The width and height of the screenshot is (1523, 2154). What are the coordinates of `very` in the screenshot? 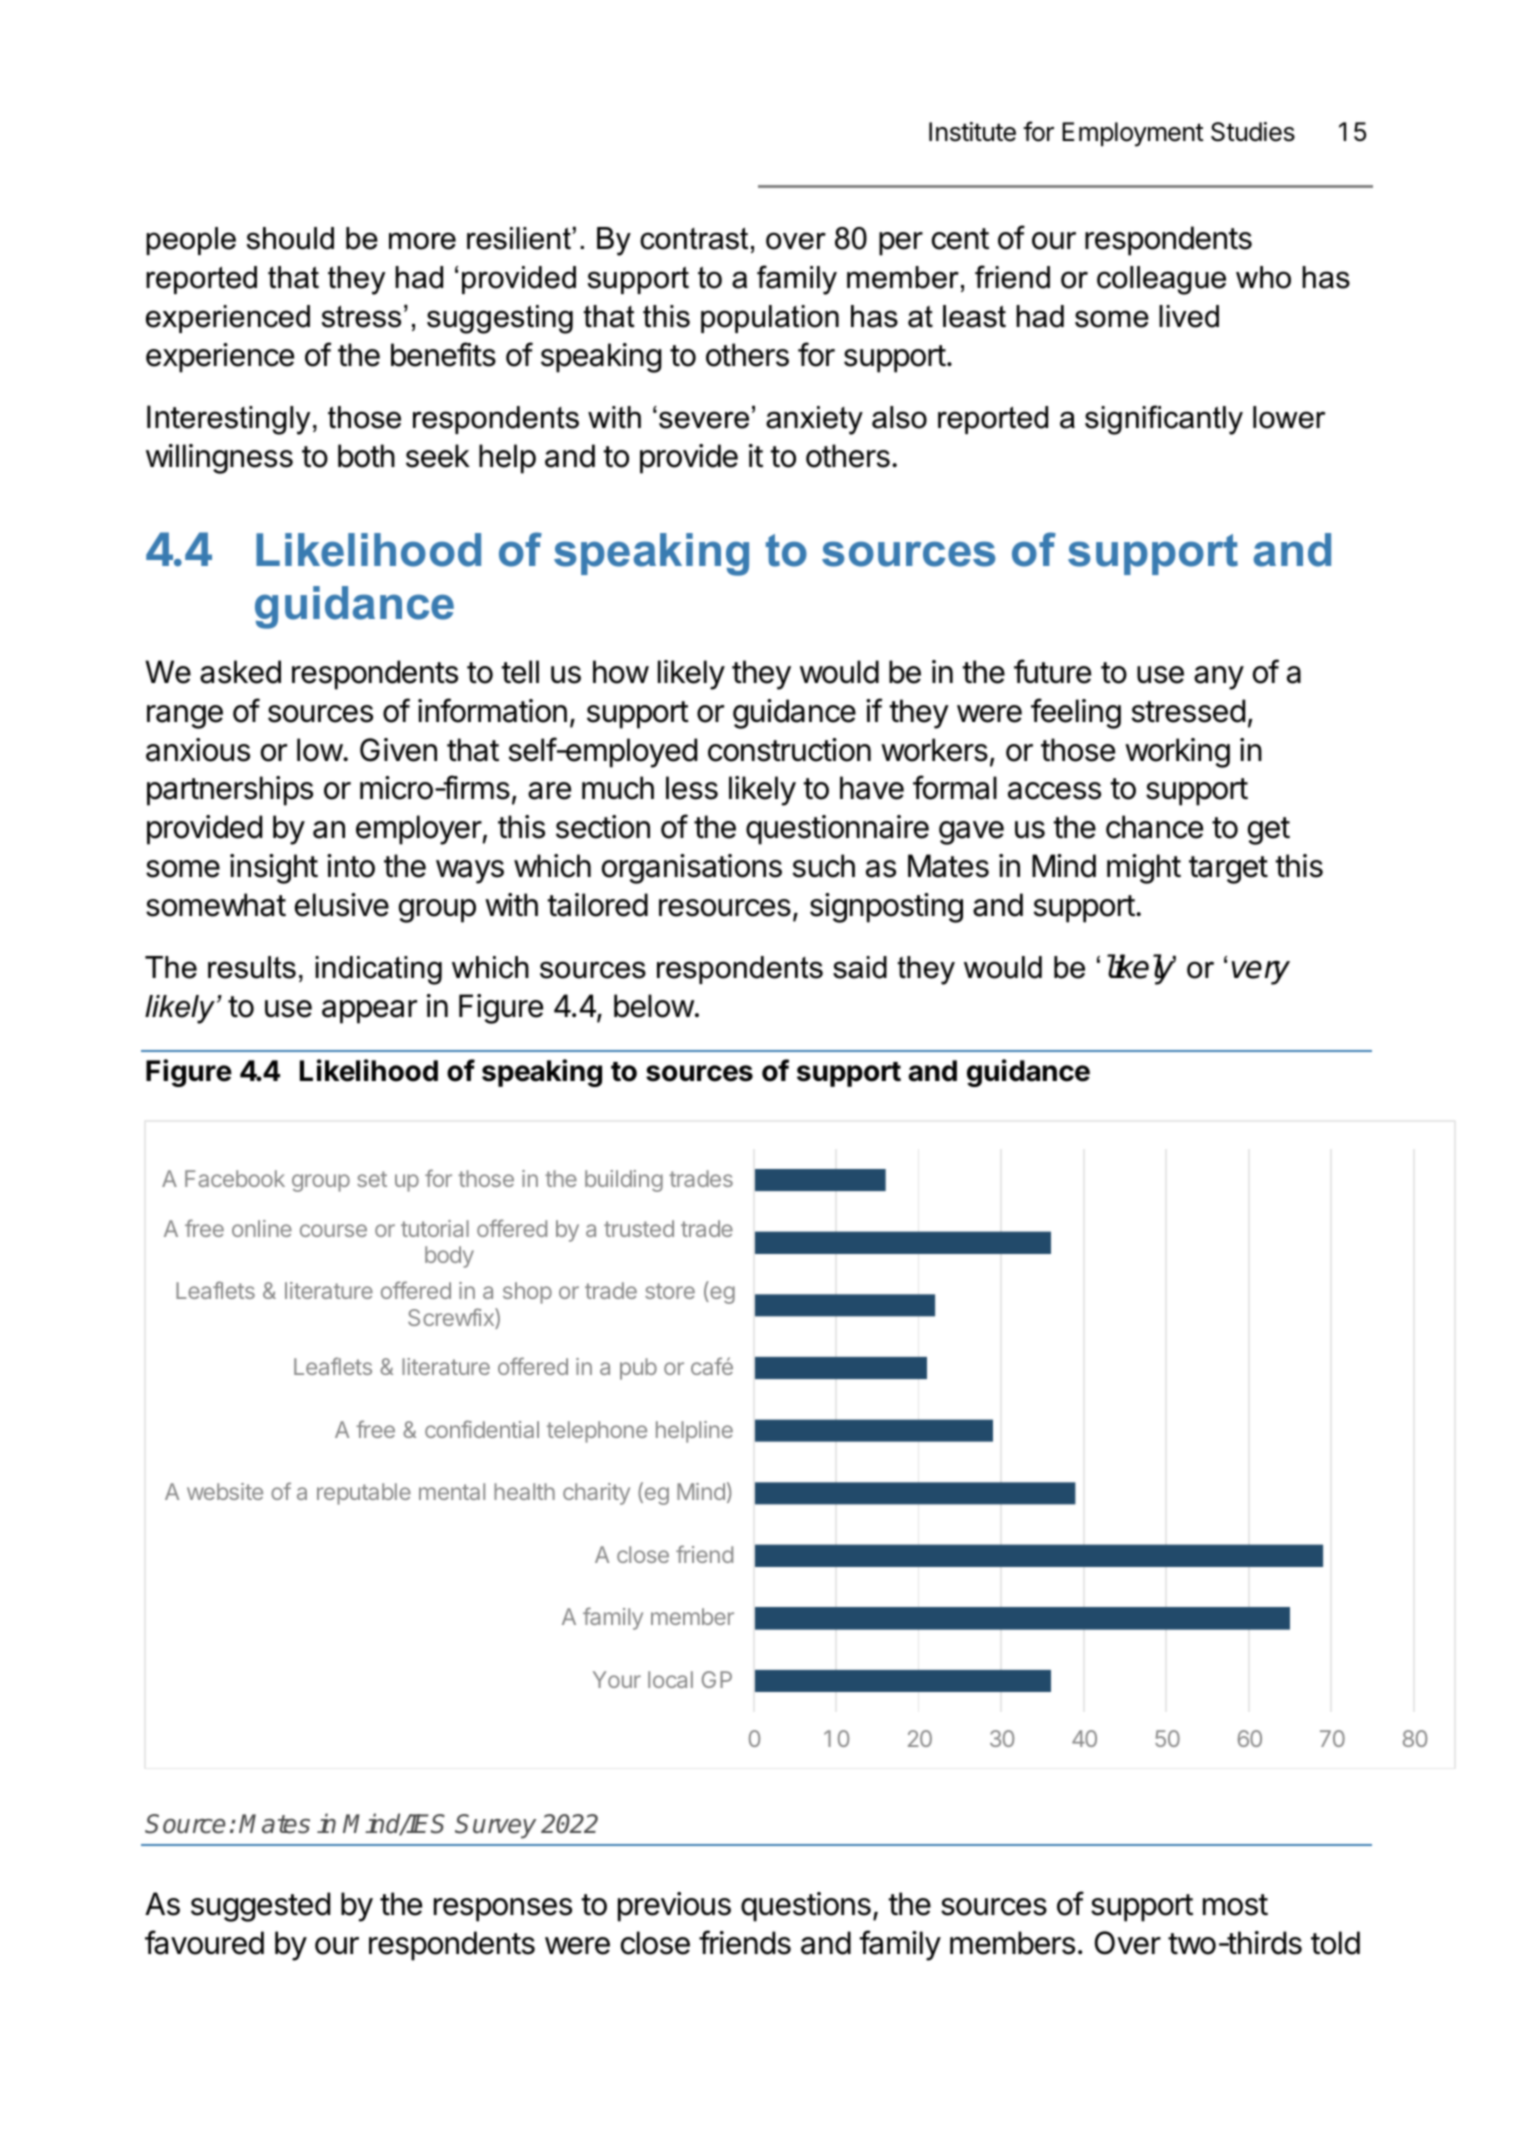 It's located at (1261, 972).
